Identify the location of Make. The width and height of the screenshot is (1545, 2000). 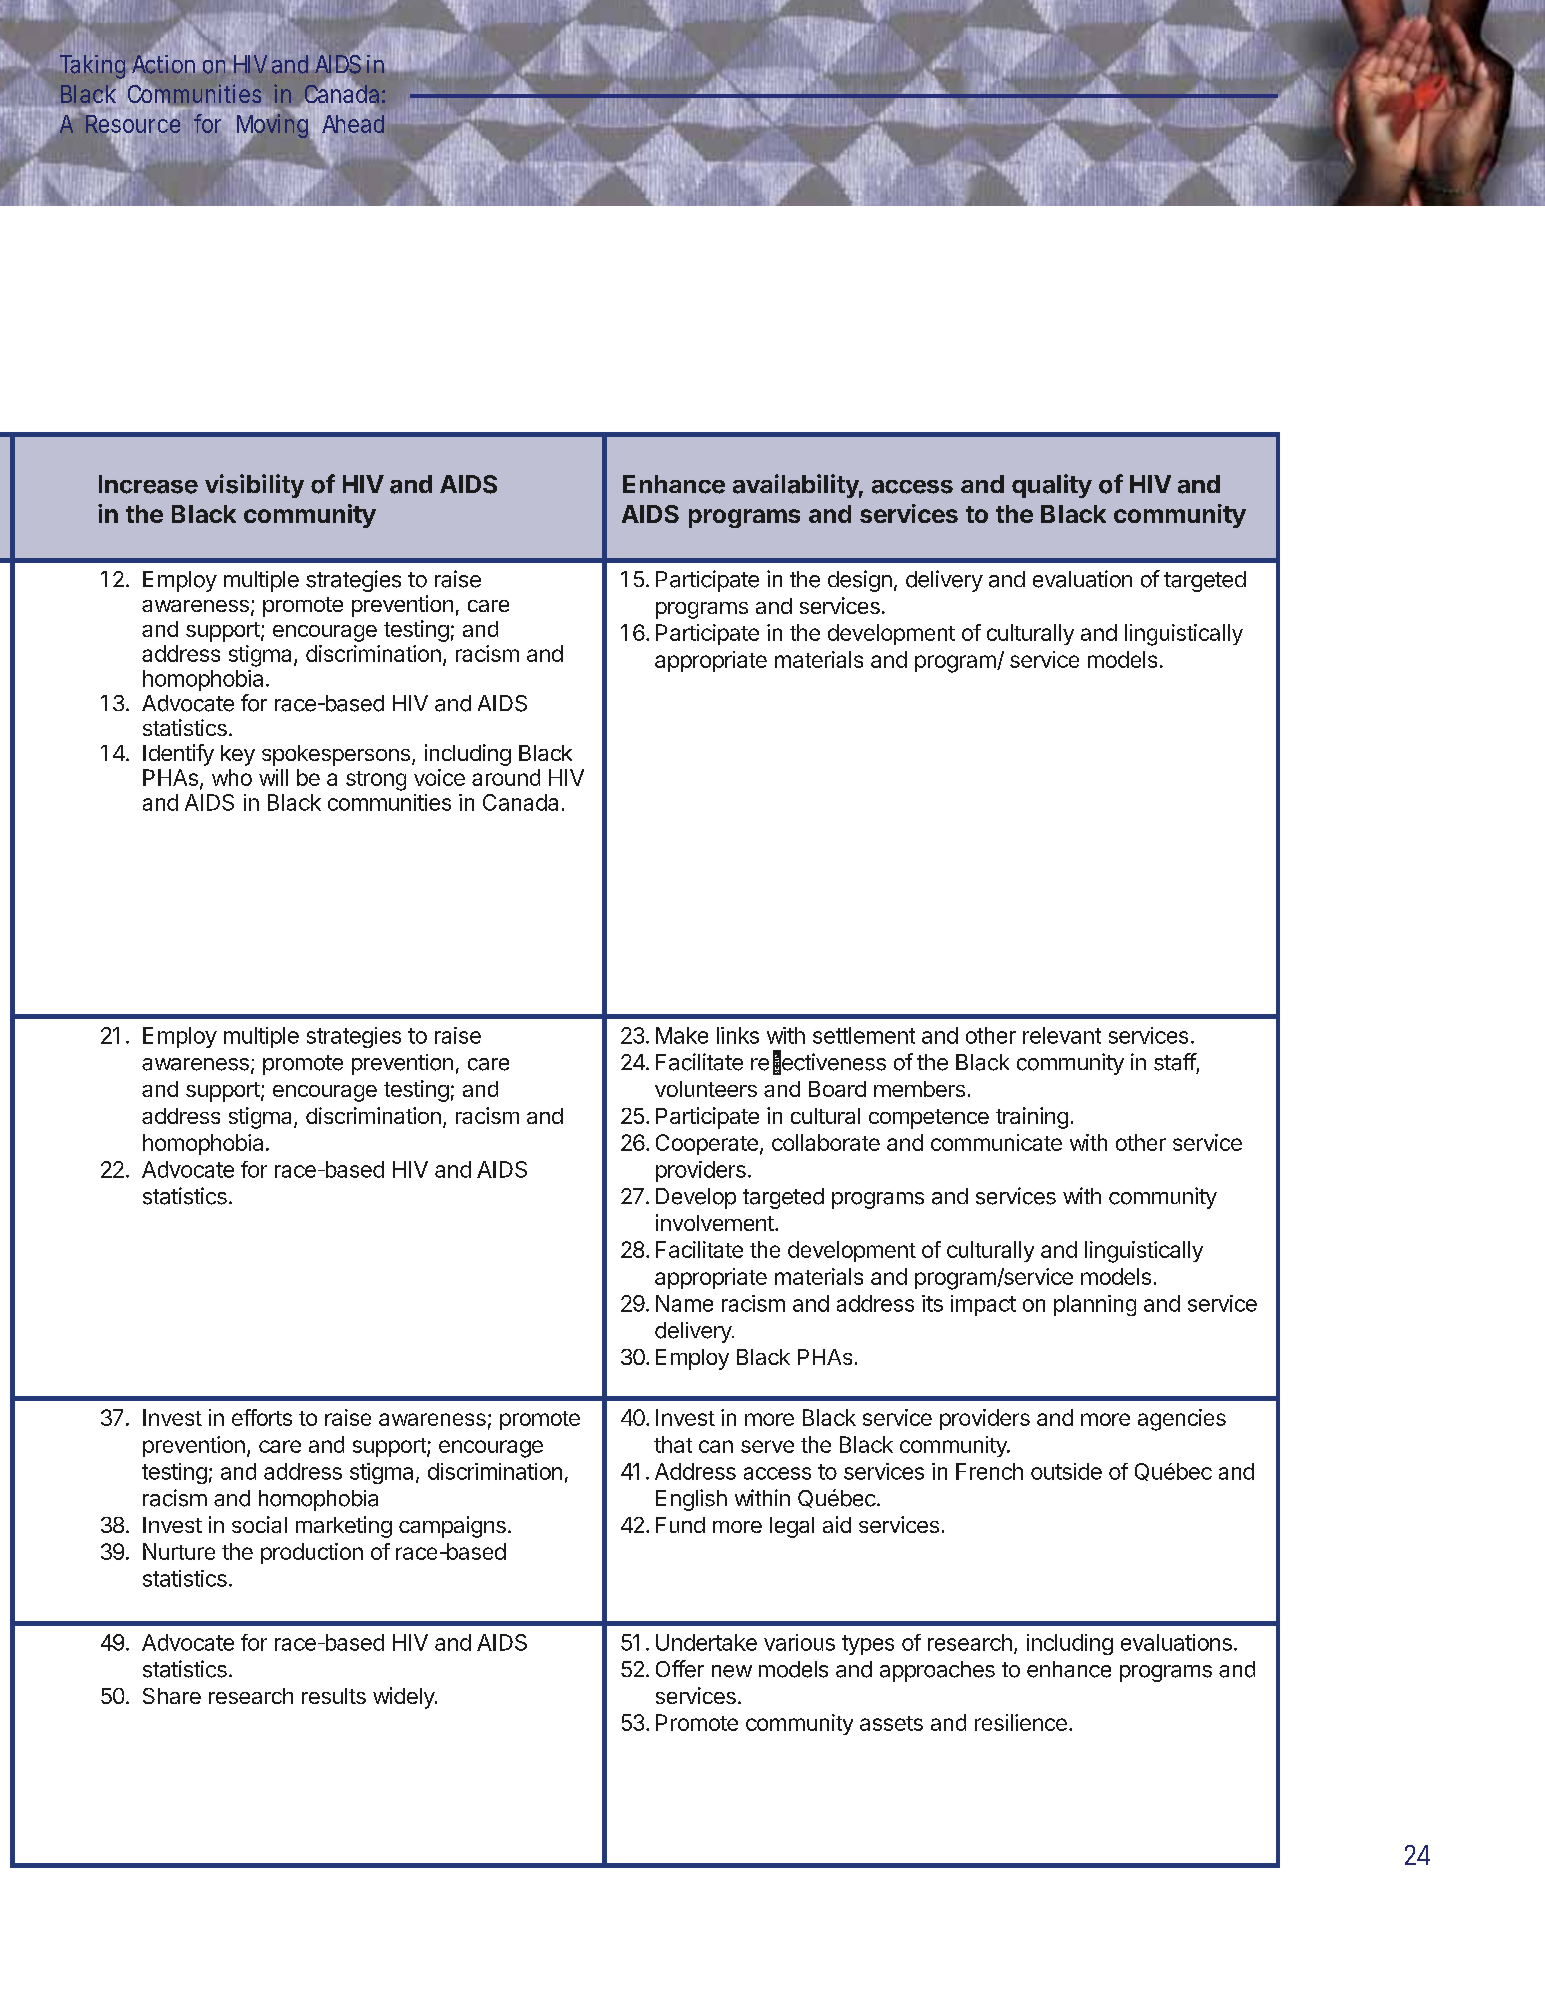
(682, 1035).
